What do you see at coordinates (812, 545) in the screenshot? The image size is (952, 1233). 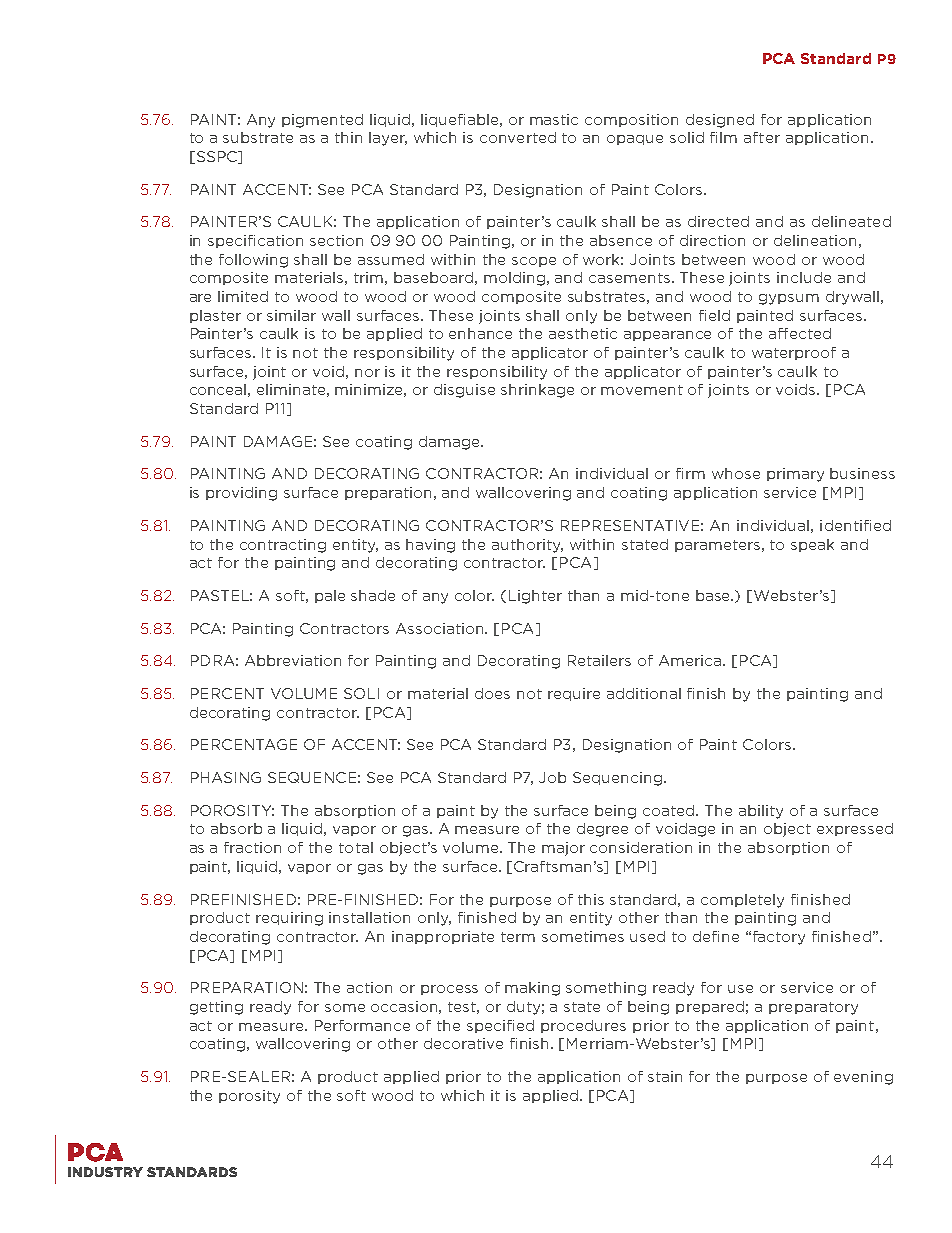 I see `speak` at bounding box center [812, 545].
